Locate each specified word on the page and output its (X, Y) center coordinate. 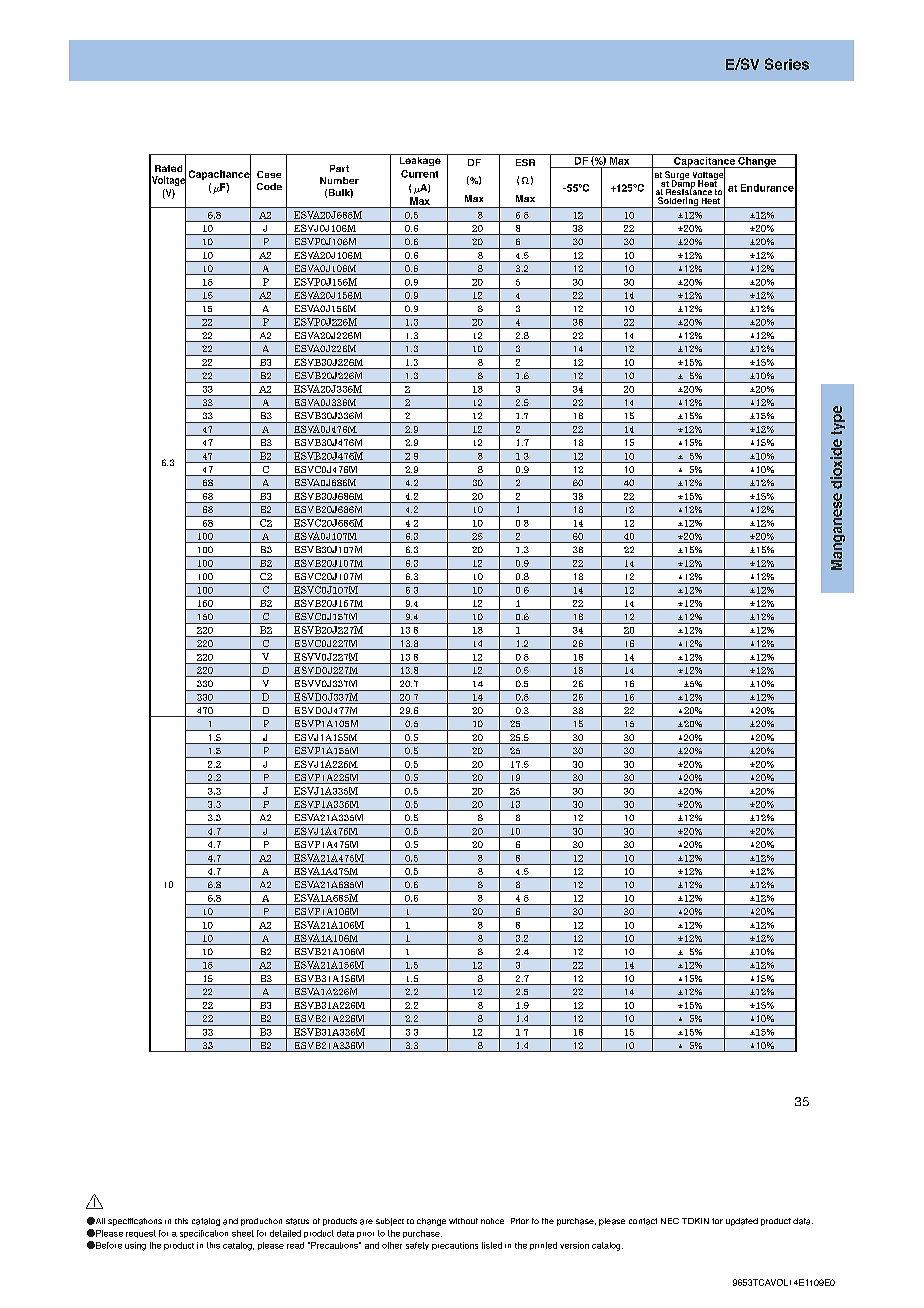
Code (269, 186)
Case (269, 174)
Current (419, 174)
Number (339, 180)
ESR (525, 162)
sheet (243, 1233)
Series (787, 64)
